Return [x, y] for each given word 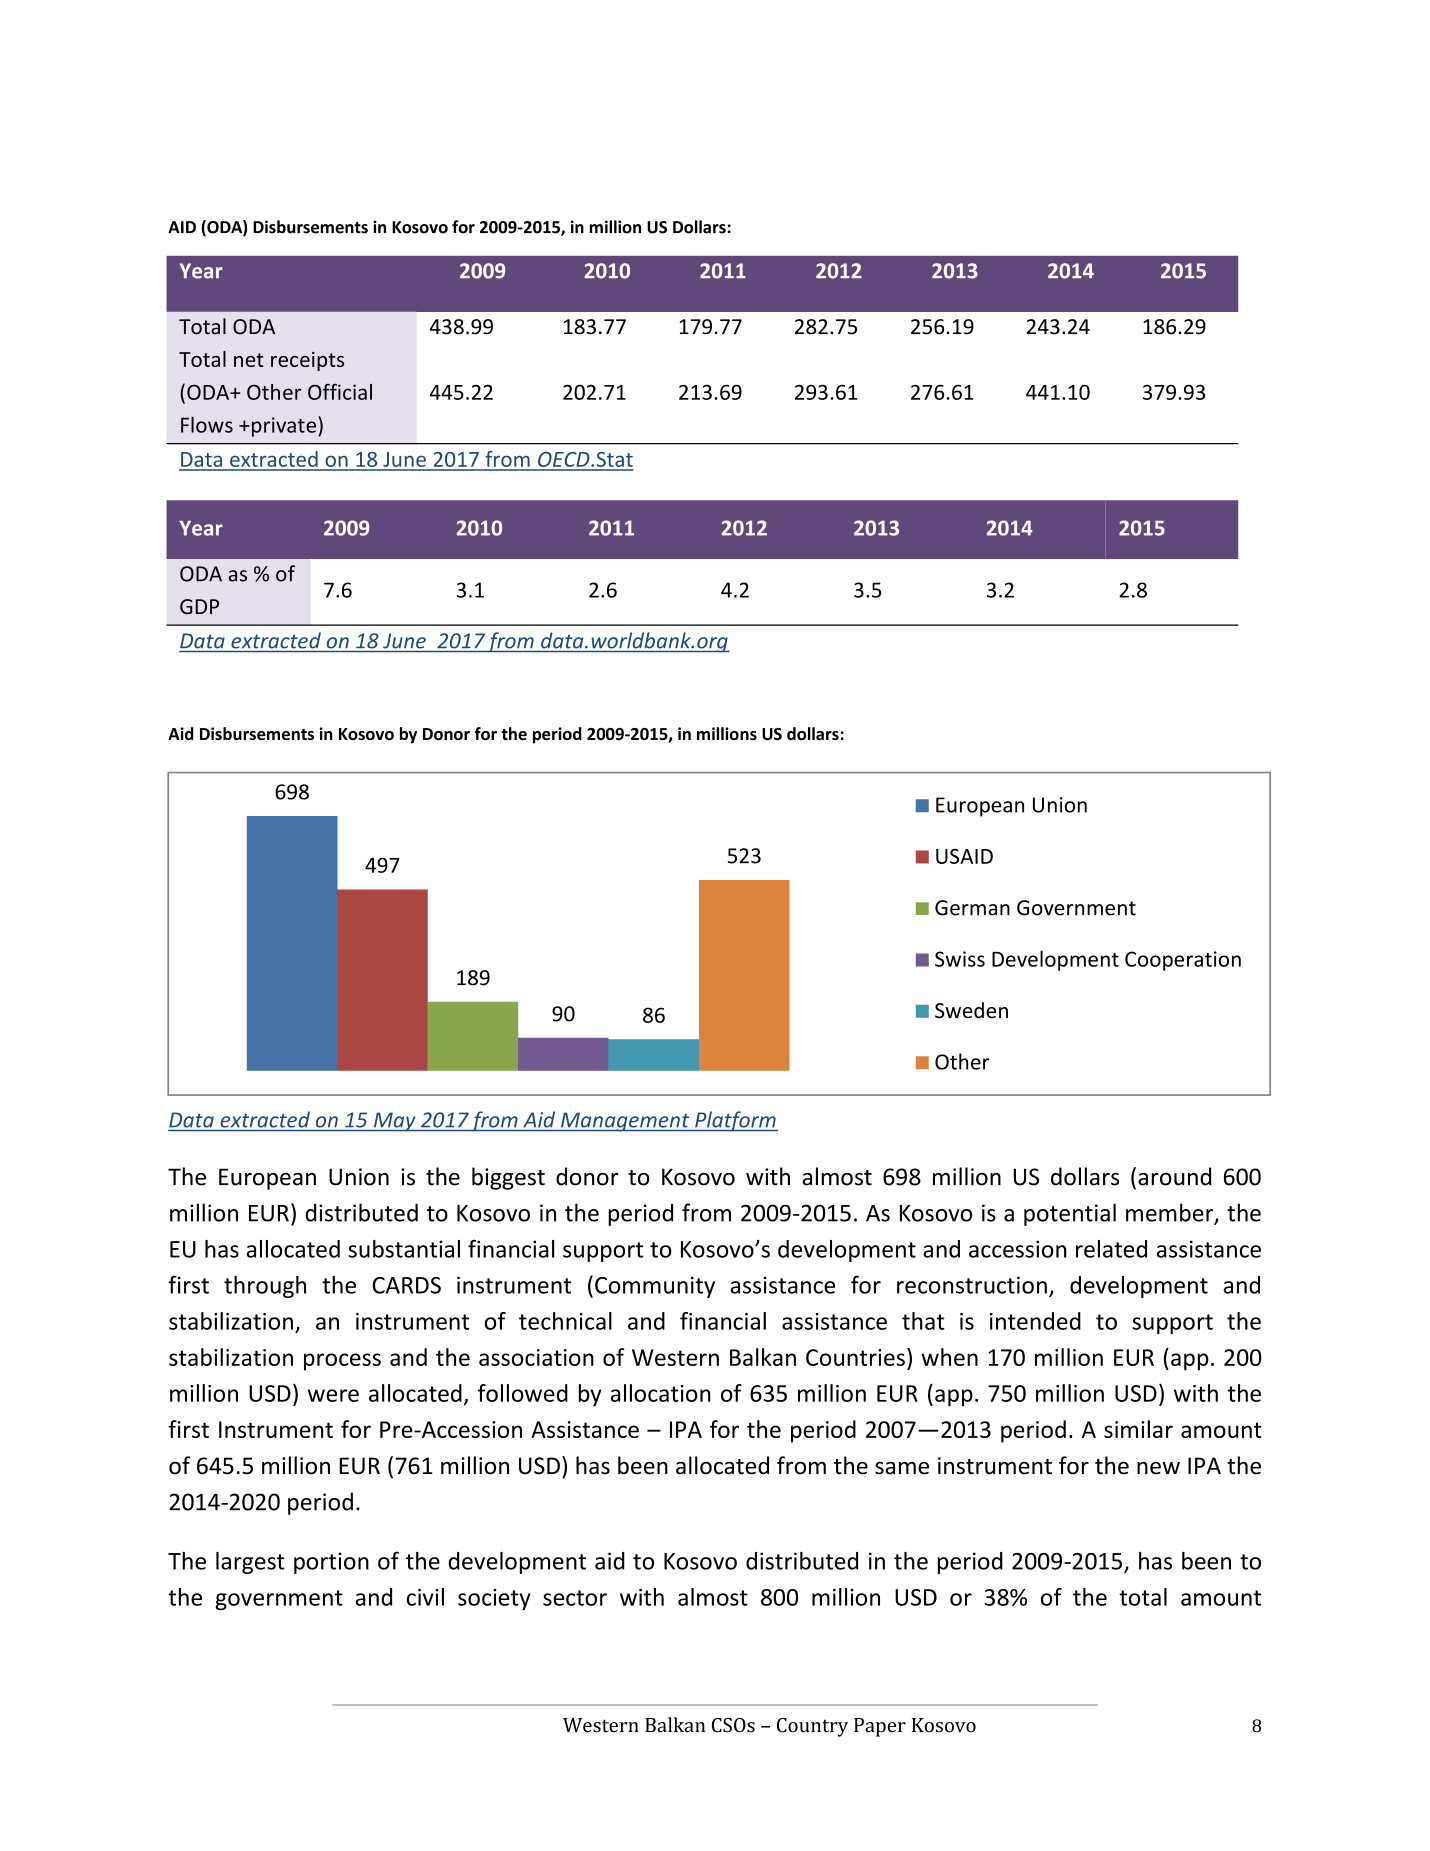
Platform [735, 1121]
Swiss [960, 959]
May [394, 1122]
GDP [199, 607]
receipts [307, 361]
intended [1035, 1321]
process [342, 1362]
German [972, 908]
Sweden [971, 1010]
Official [340, 392]
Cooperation [1183, 961]
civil [425, 1597]
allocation [661, 1393]
